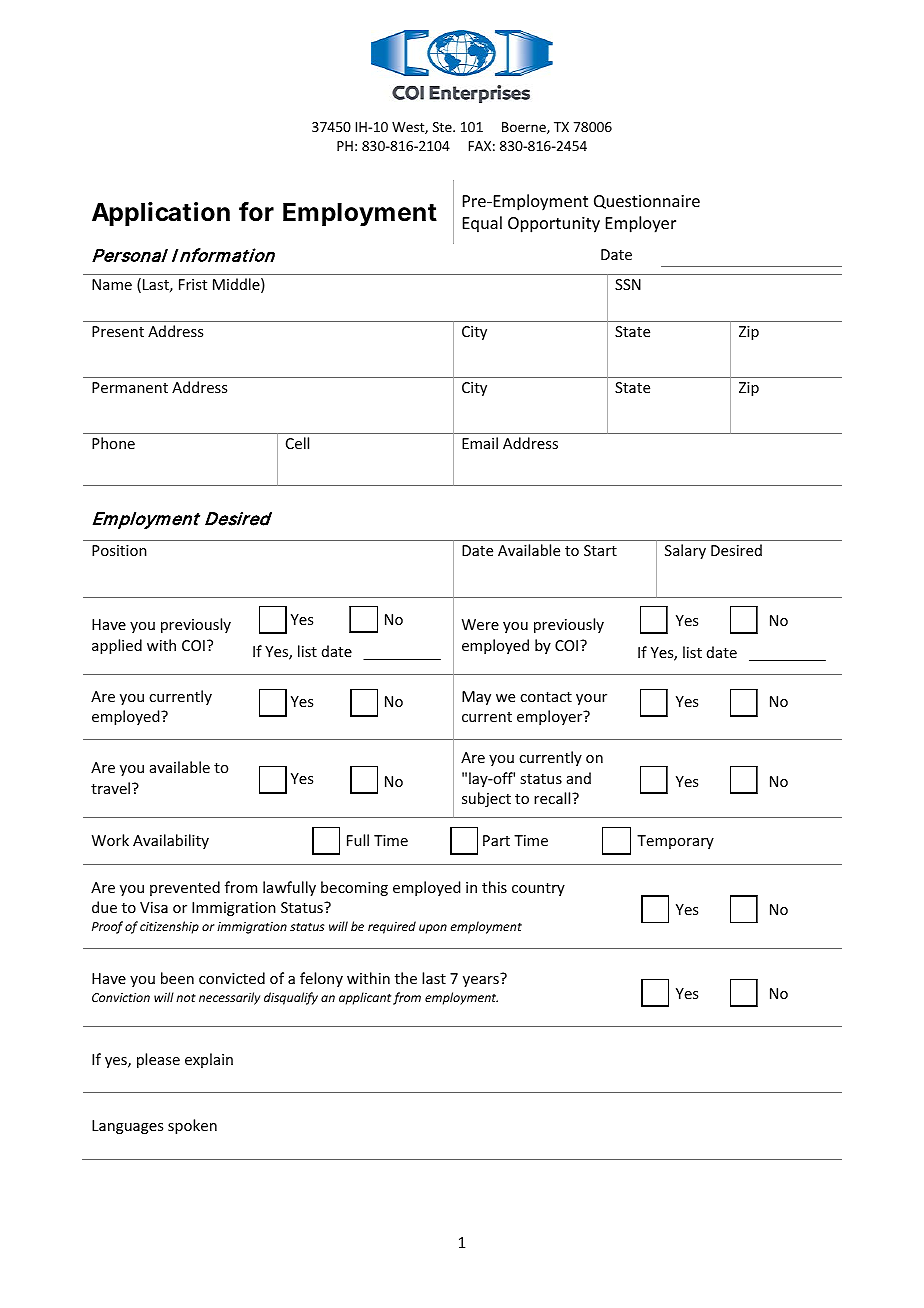 The image size is (924, 1308). What do you see at coordinates (365, 998) in the document?
I see `applicant` at bounding box center [365, 998].
